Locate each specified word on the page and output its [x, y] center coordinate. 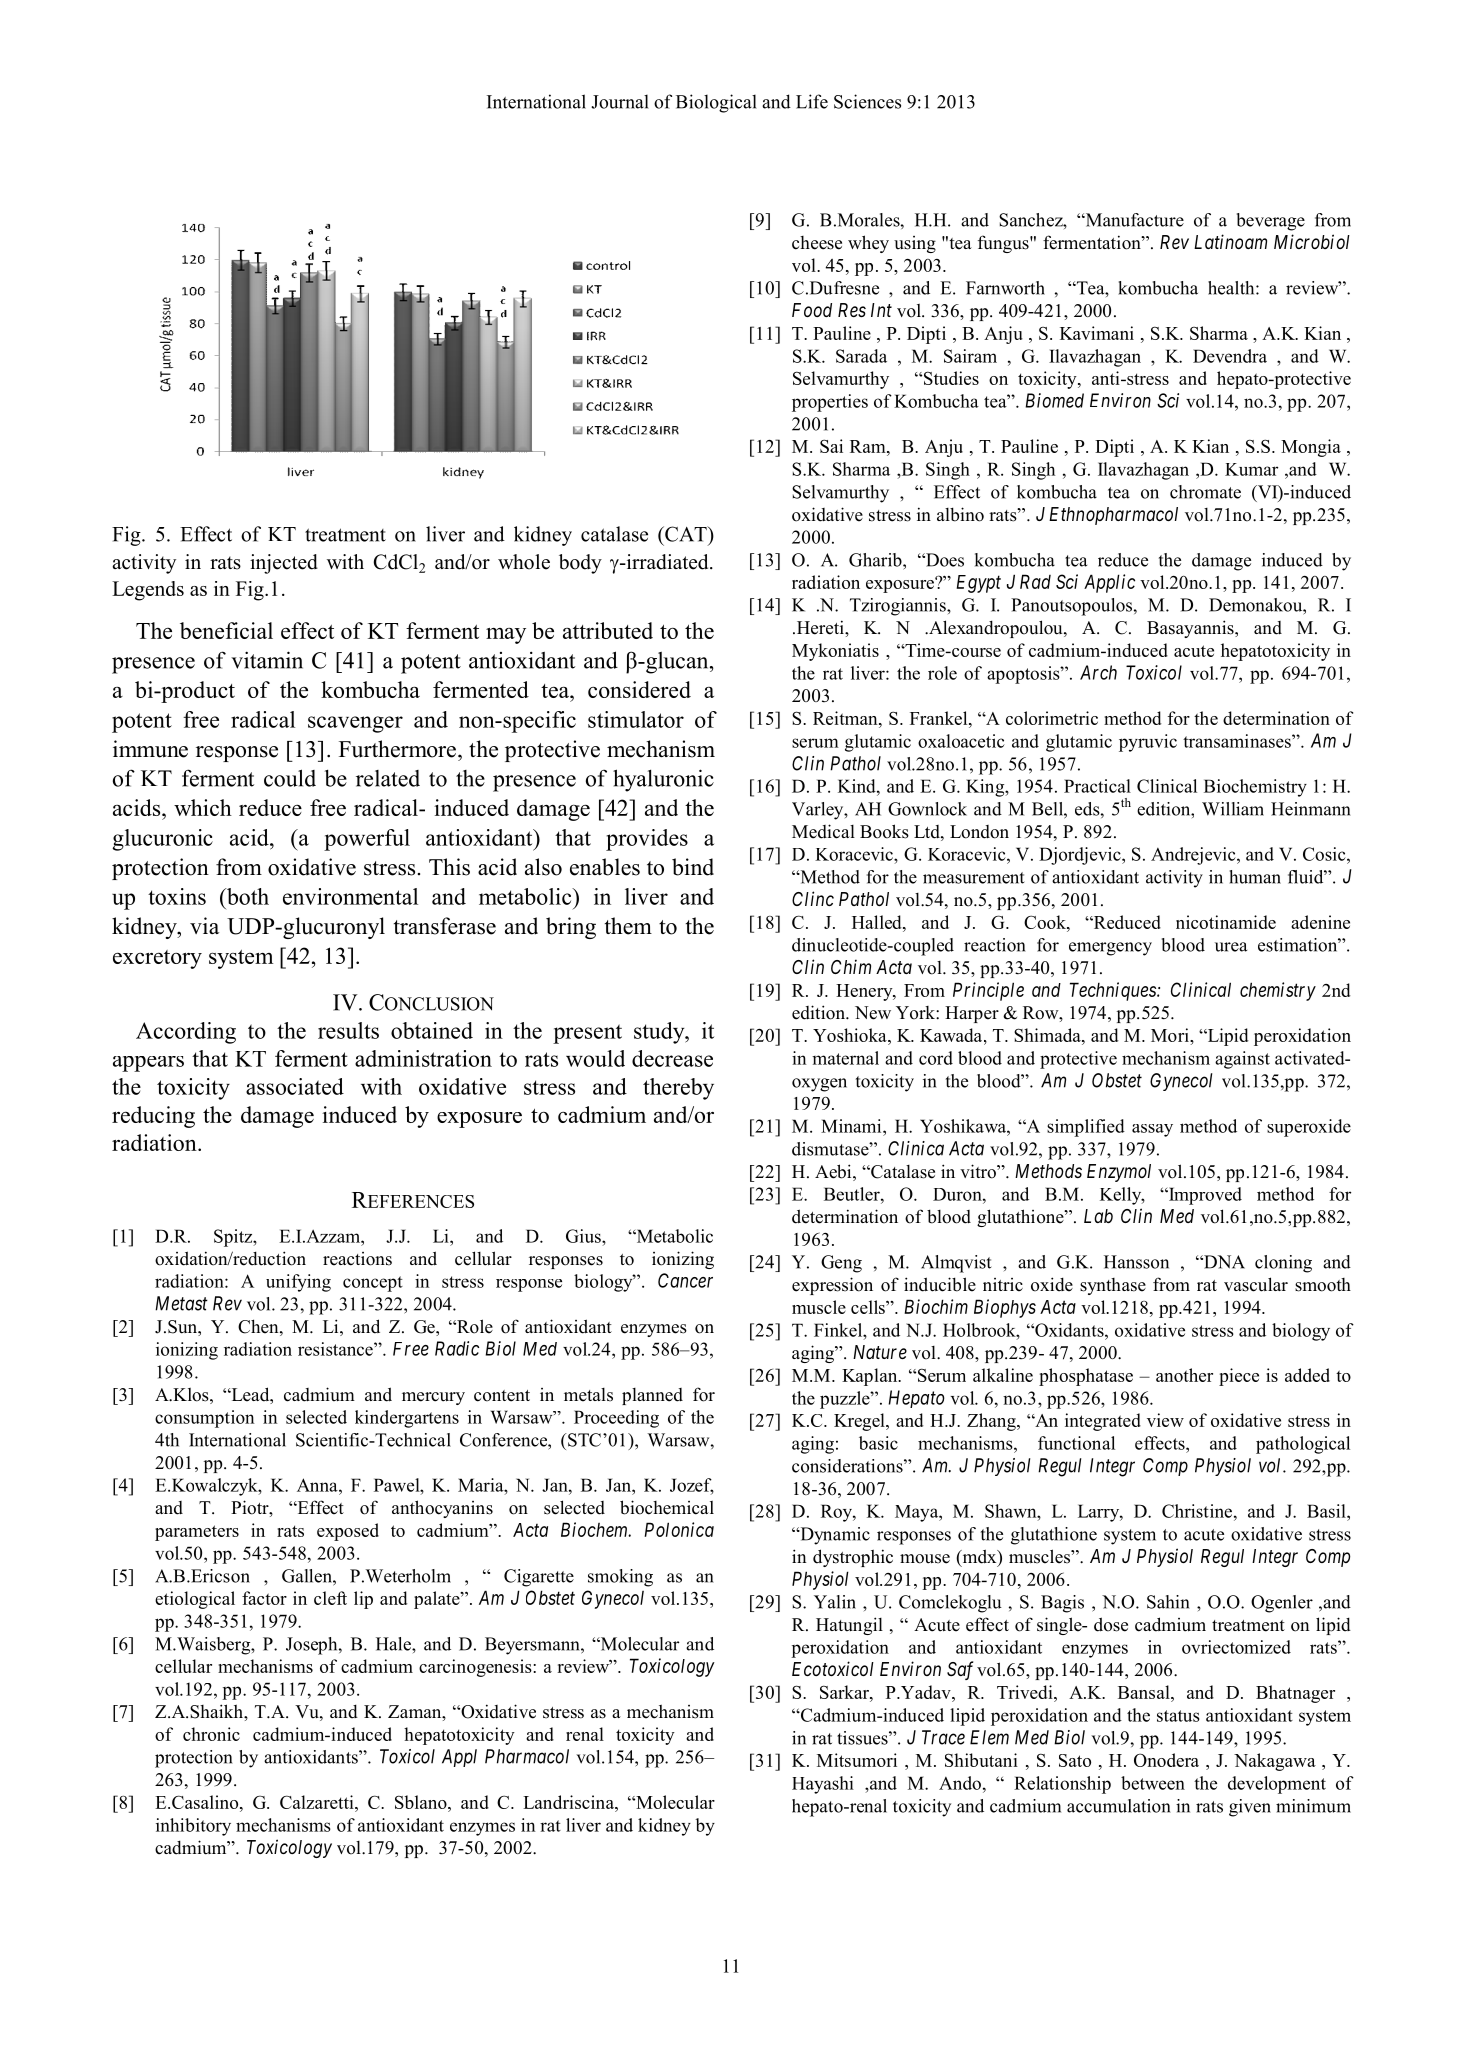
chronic [211, 1734]
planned [652, 1396]
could [290, 778]
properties [830, 403]
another [1184, 1375]
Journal [620, 101]
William [1233, 809]
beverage [1271, 222]
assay [1152, 1130]
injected [284, 564]
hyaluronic [663, 780]
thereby [678, 1089]
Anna [318, 1485]
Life [812, 101]
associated [295, 1086]
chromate [1205, 492]
